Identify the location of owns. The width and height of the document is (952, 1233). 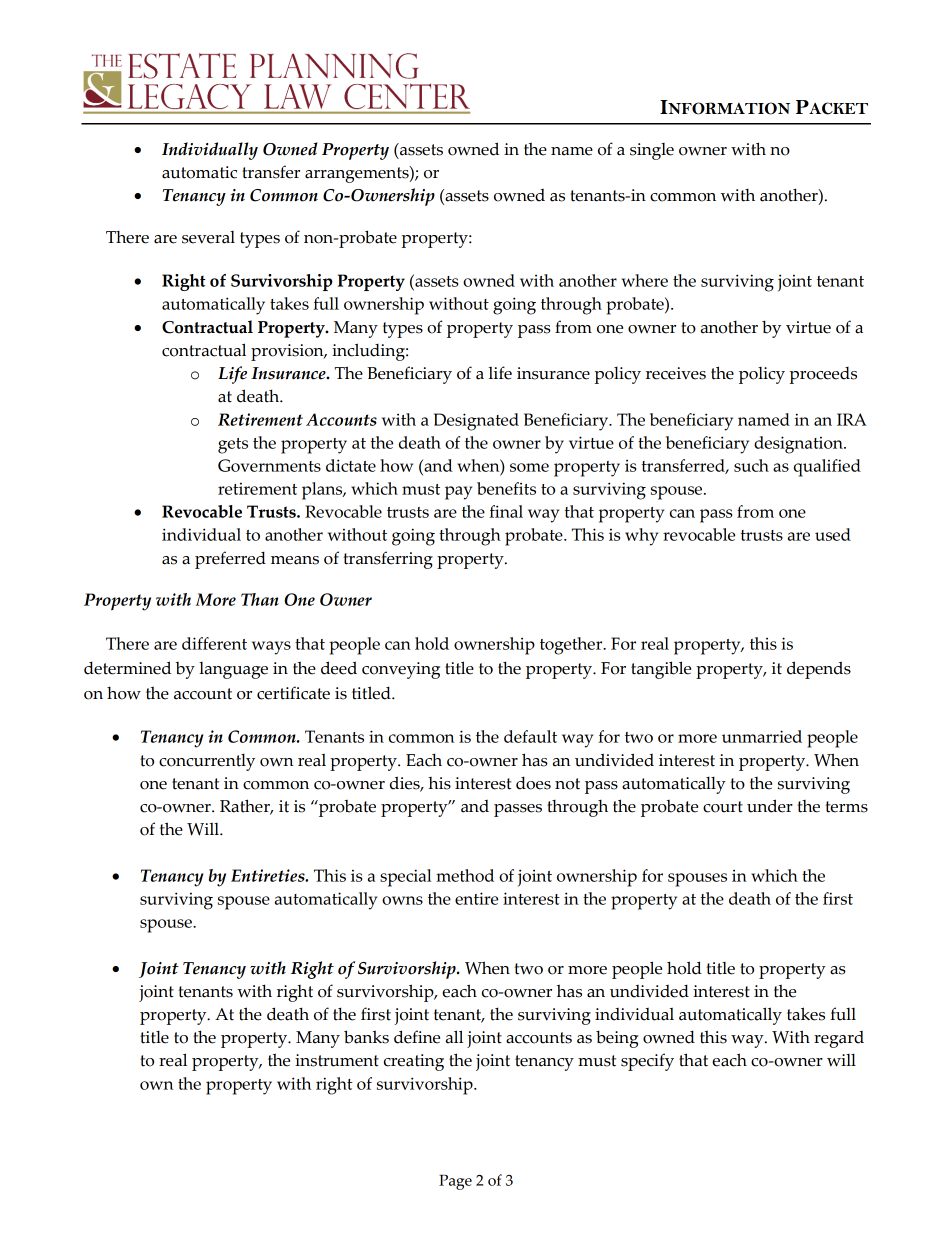
(402, 900).
